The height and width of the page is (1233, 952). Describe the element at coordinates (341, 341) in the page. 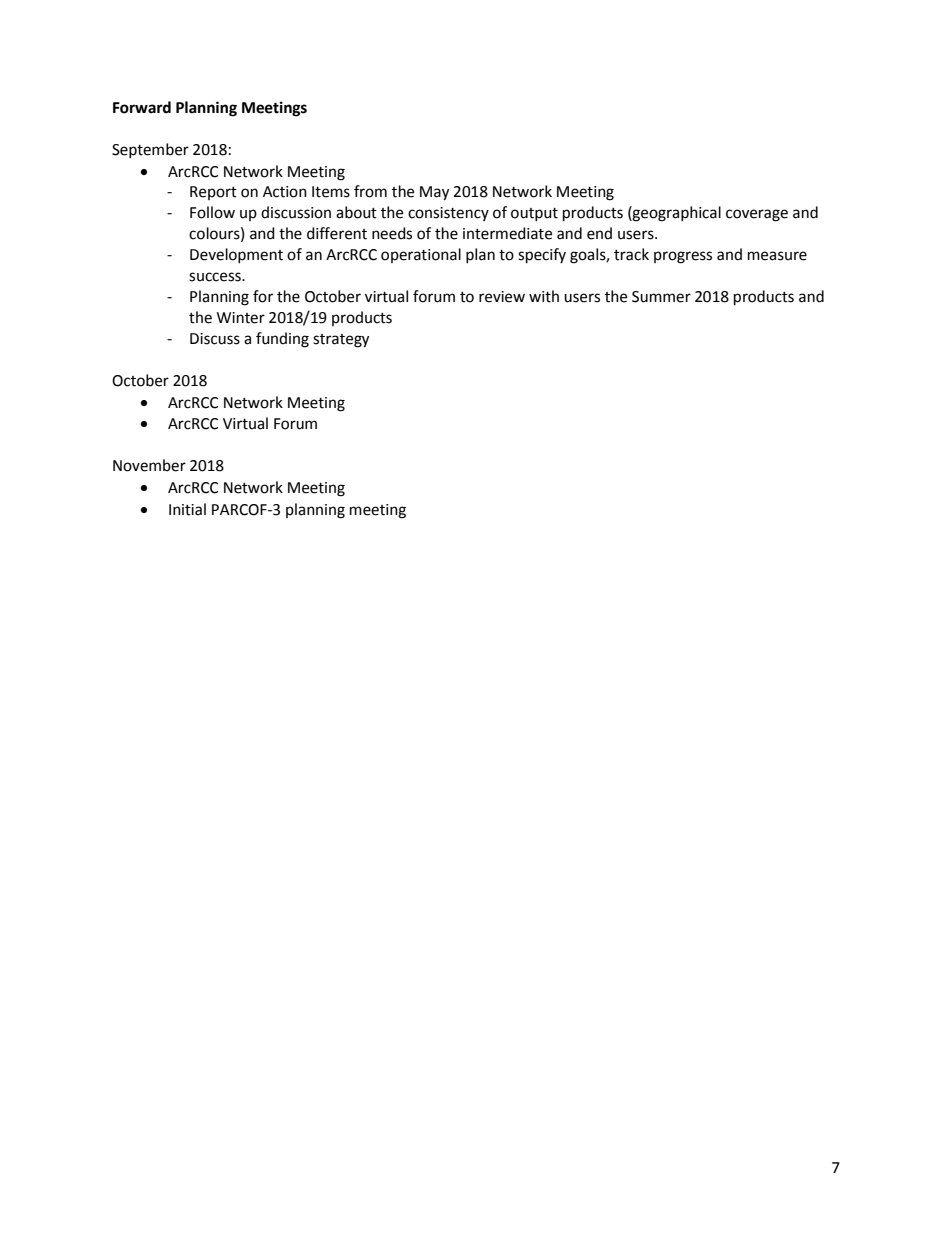

I see `strategy` at that location.
